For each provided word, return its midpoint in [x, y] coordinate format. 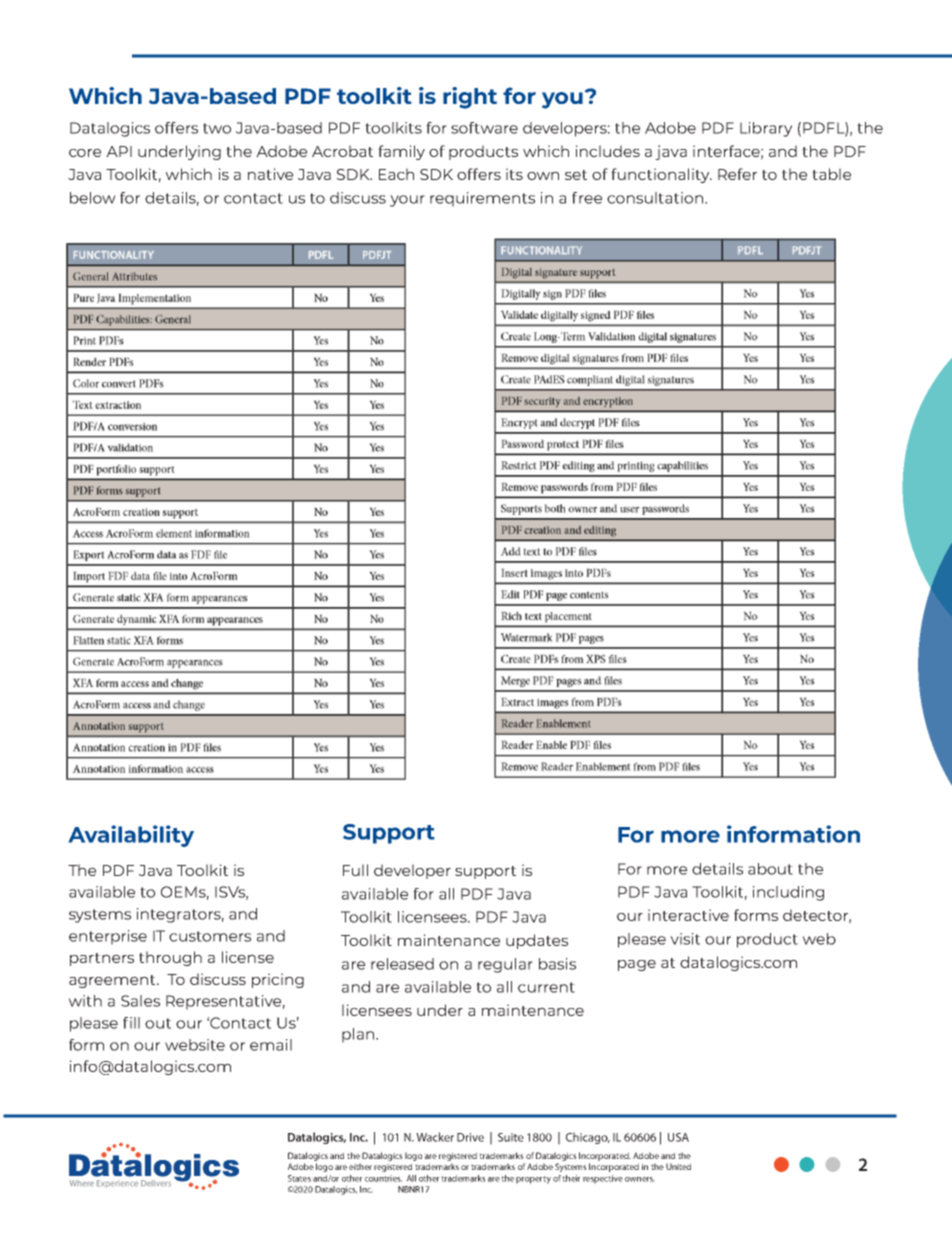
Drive [470, 1137]
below [93, 198]
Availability [131, 836]
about [770, 869]
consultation [656, 198]
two [217, 128]
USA [678, 1137]
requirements [482, 199]
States [299, 1178]
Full [355, 870]
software [484, 128]
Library [766, 129]
